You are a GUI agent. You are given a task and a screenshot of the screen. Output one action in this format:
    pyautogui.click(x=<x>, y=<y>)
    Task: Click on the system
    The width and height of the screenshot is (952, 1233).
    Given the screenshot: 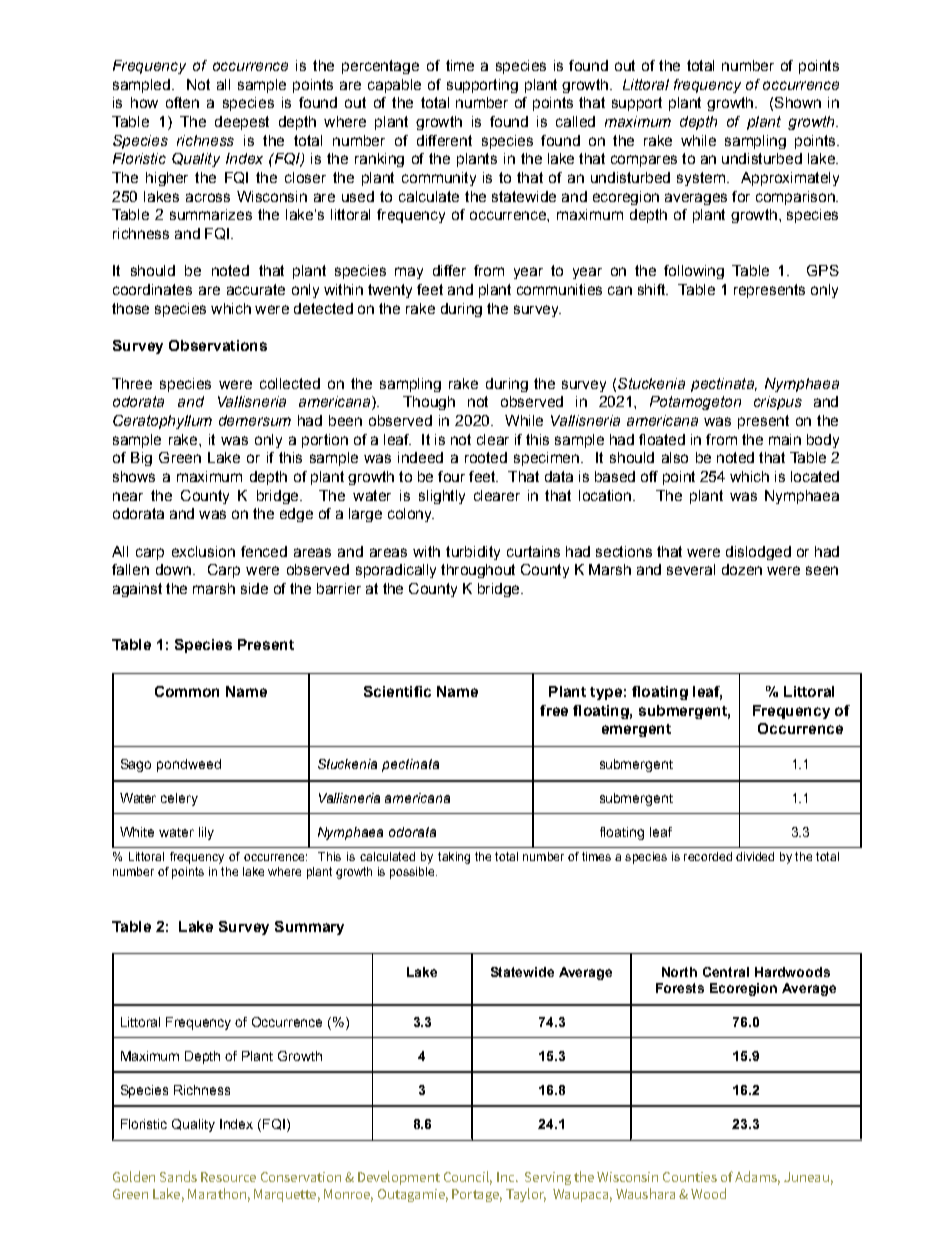 What is the action you would take?
    pyautogui.click(x=701, y=179)
